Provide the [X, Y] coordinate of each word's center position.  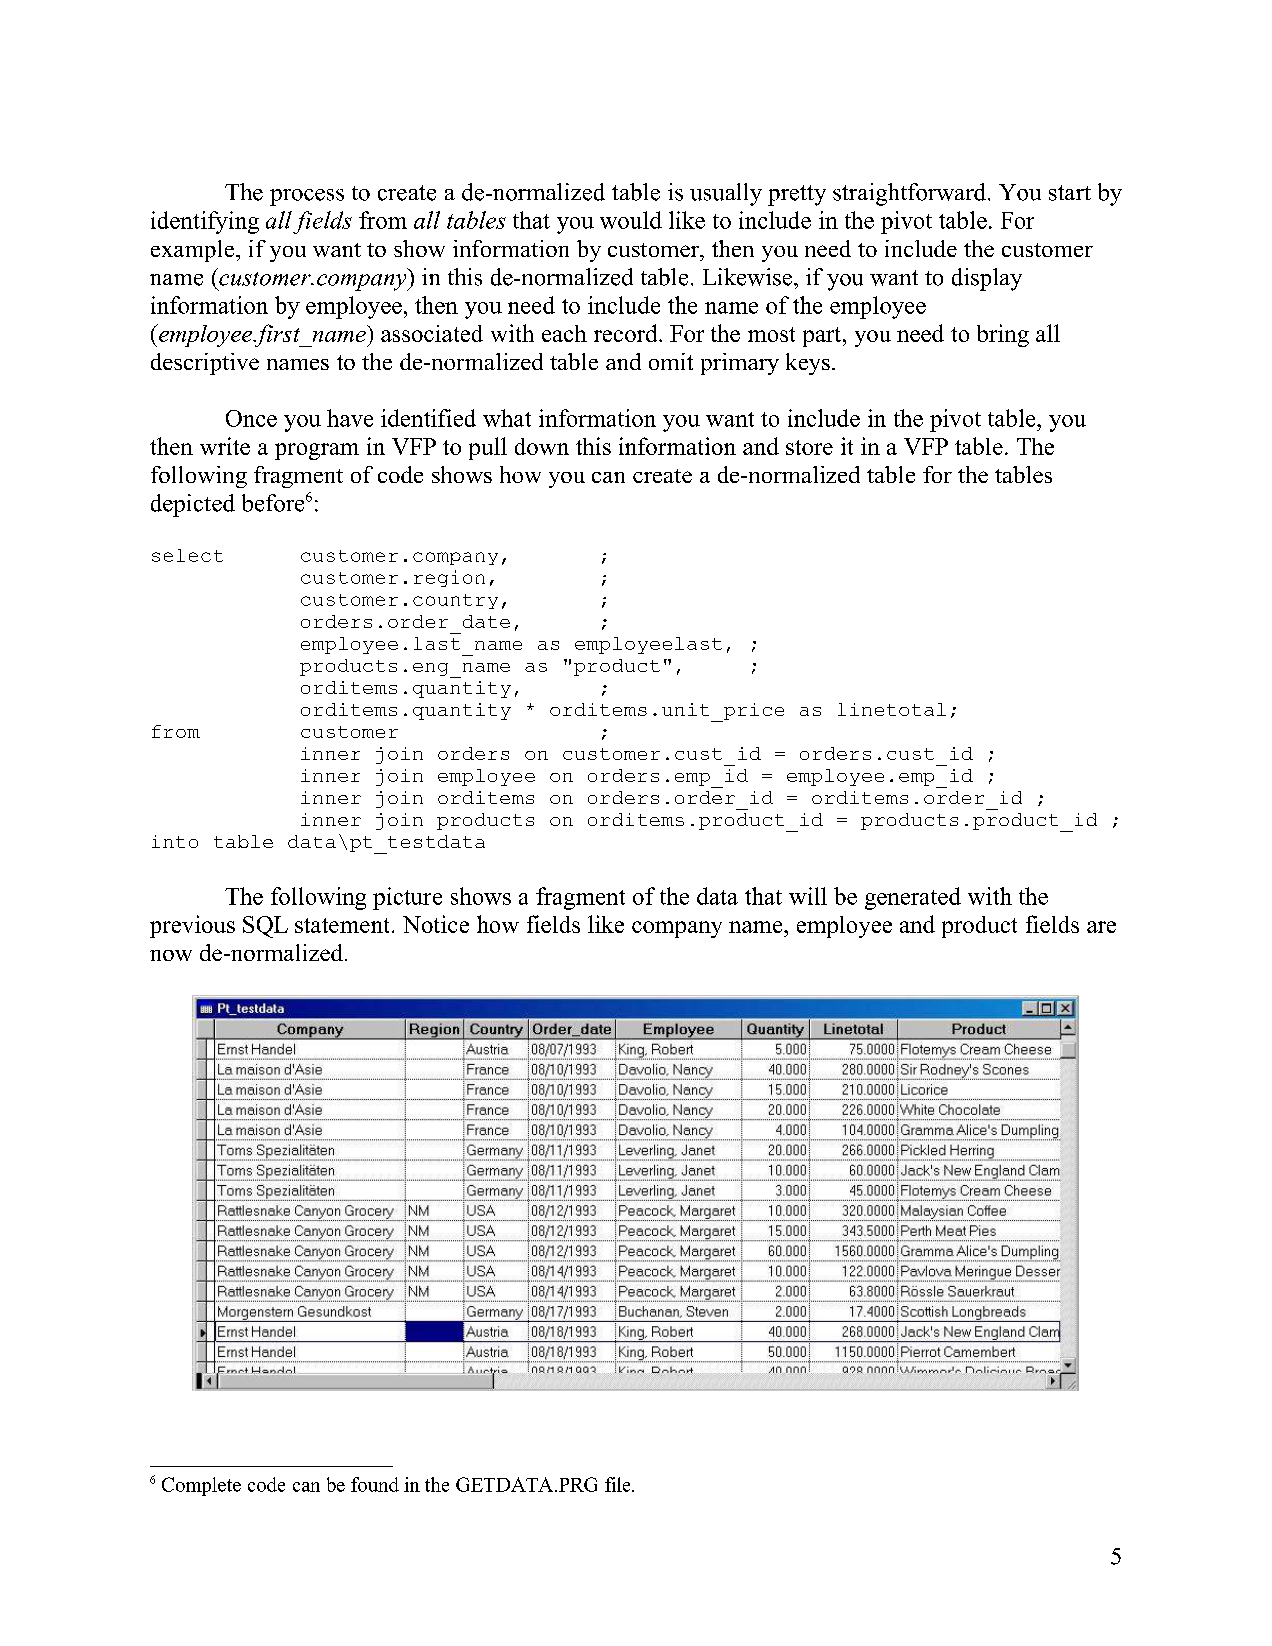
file [619, 1484]
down [542, 446]
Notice [436, 924]
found [375, 1484]
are [1101, 927]
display [987, 279]
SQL [265, 927]
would [631, 220]
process [307, 197]
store [809, 447]
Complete [201, 1486]
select [187, 555]
